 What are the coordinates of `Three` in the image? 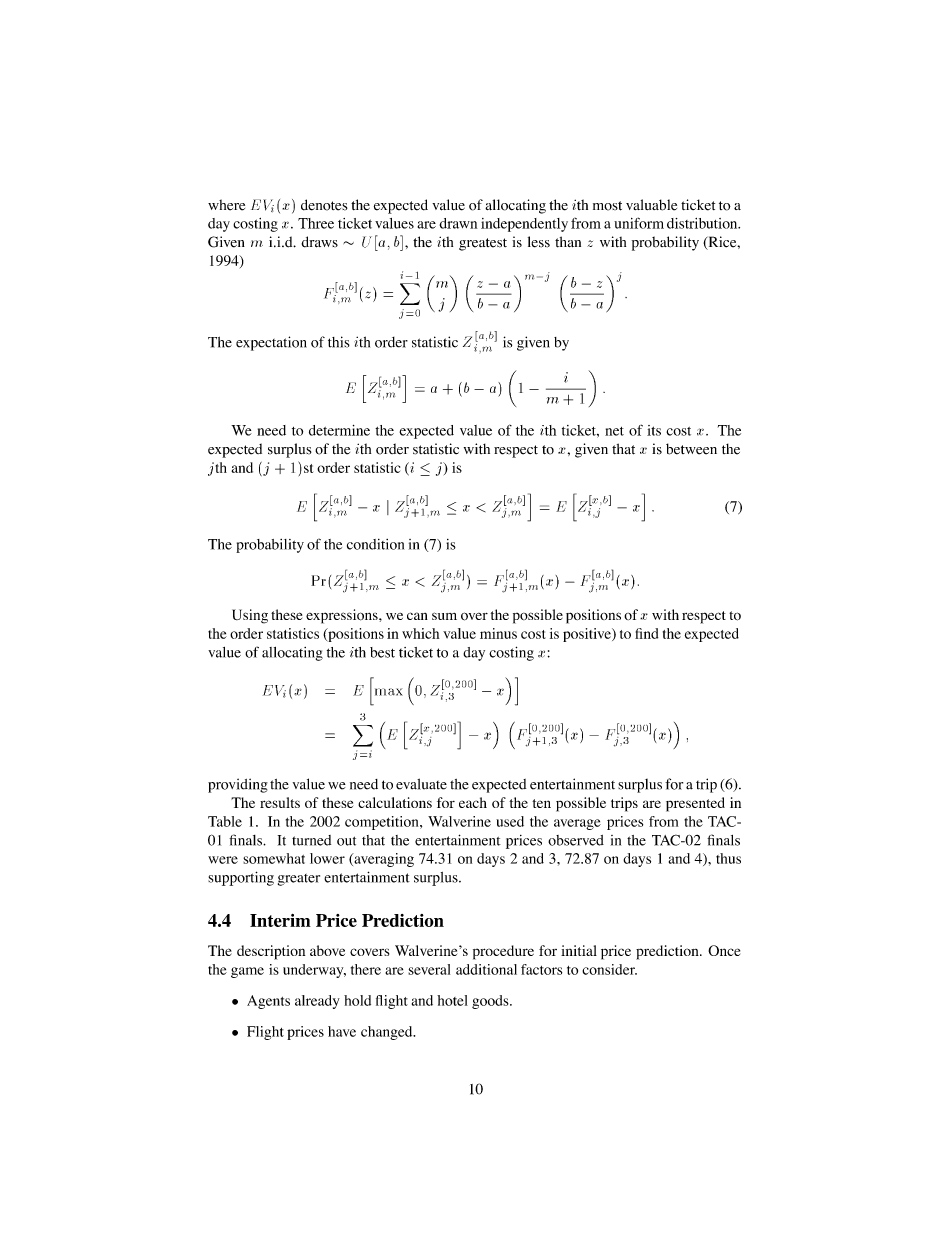 It's located at (316, 223).
